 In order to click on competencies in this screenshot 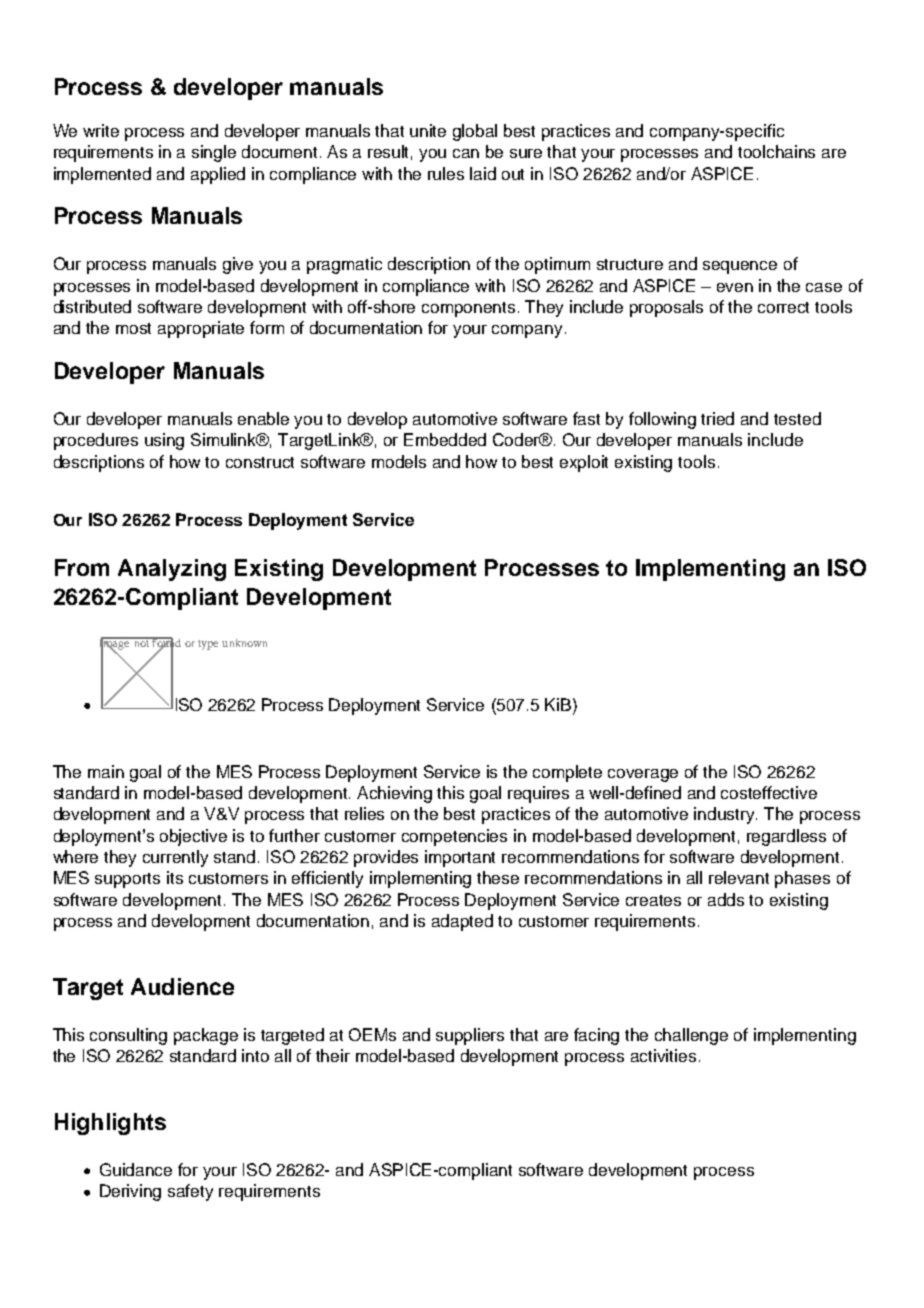, I will do `click(454, 837)`.
